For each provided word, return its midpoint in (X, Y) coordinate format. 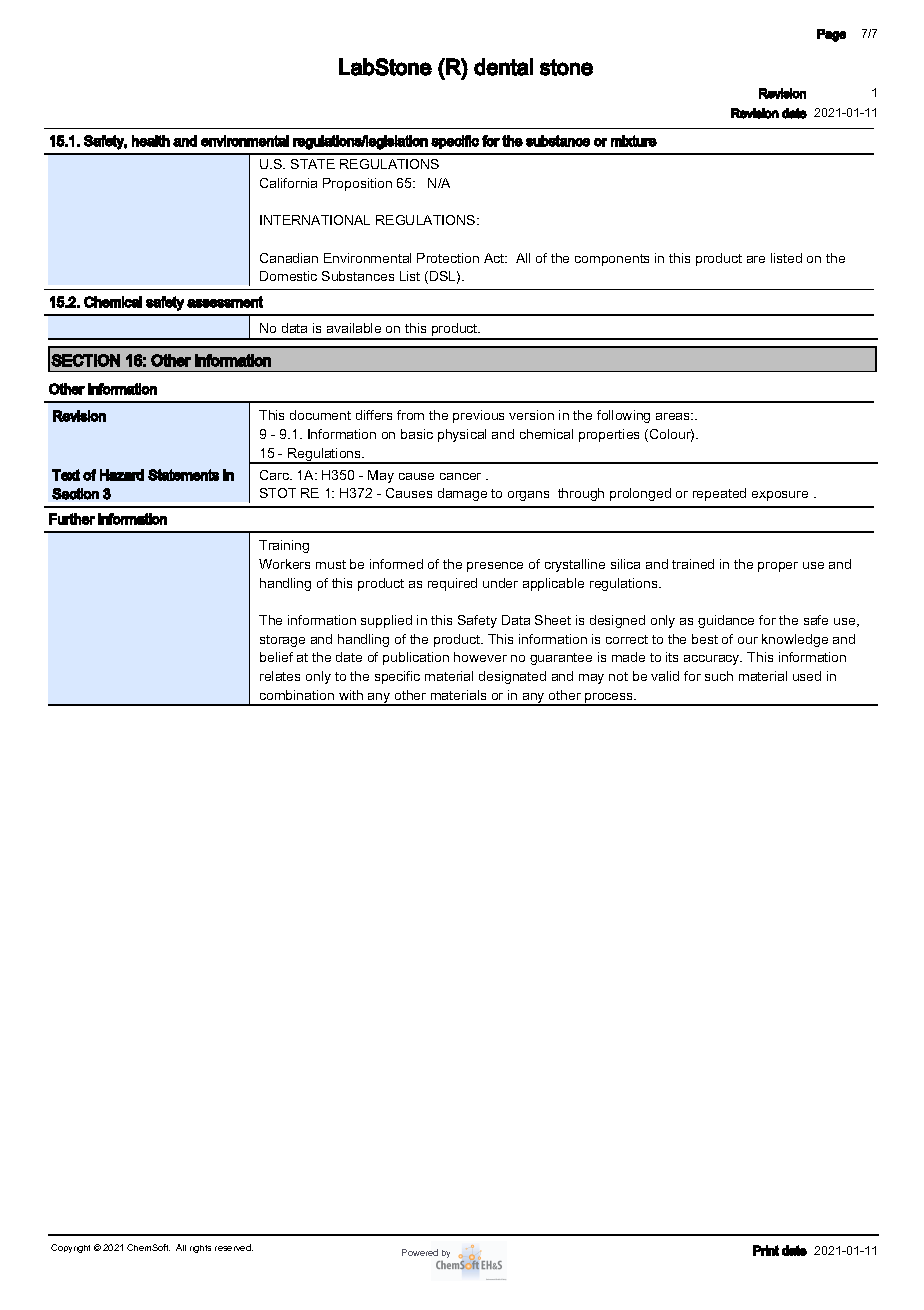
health (151, 141)
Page (831, 35)
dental (503, 67)
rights (200, 1249)
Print (766, 1250)
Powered (420, 1252)
